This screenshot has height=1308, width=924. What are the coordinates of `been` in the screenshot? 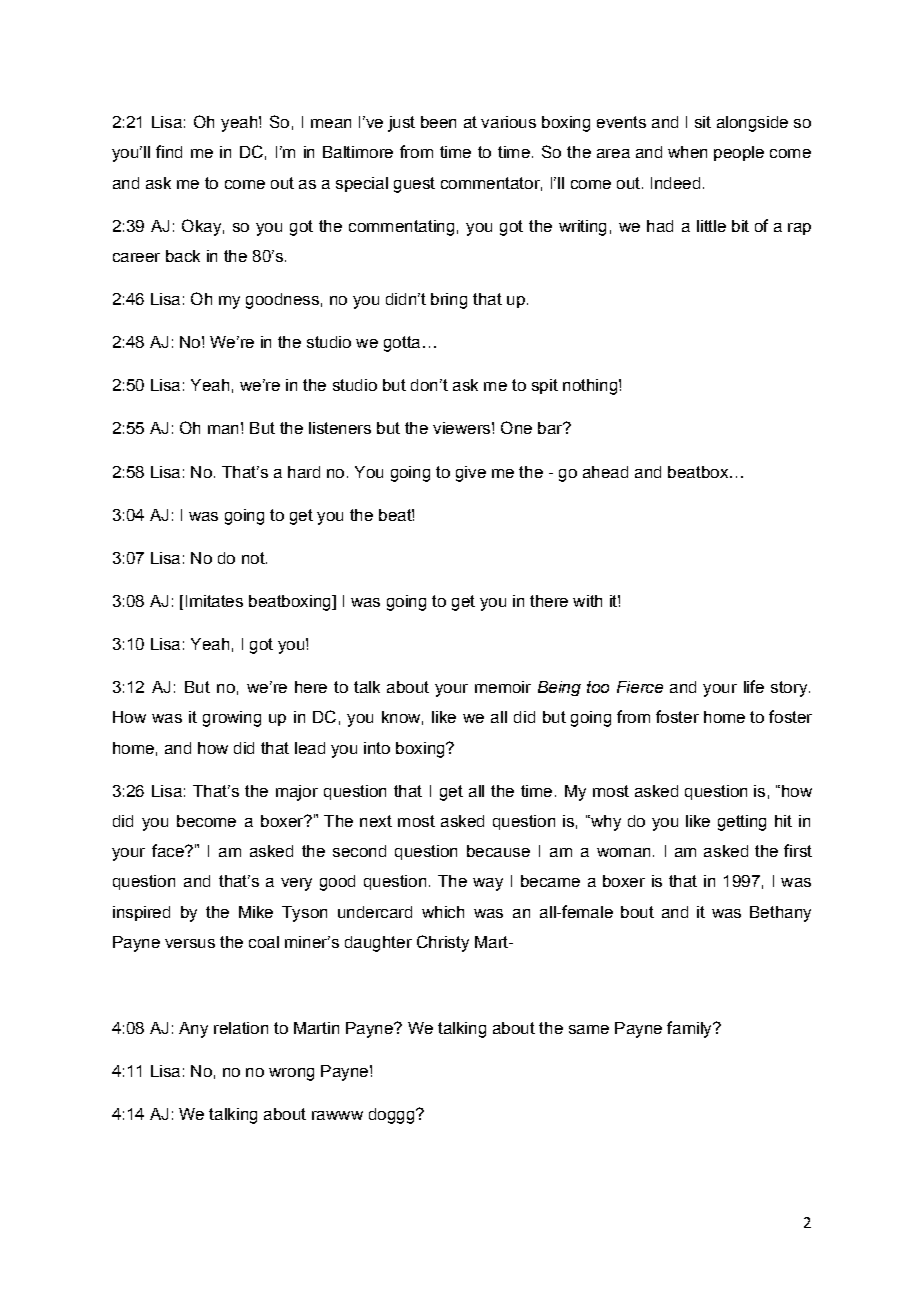 It's located at (438, 122).
